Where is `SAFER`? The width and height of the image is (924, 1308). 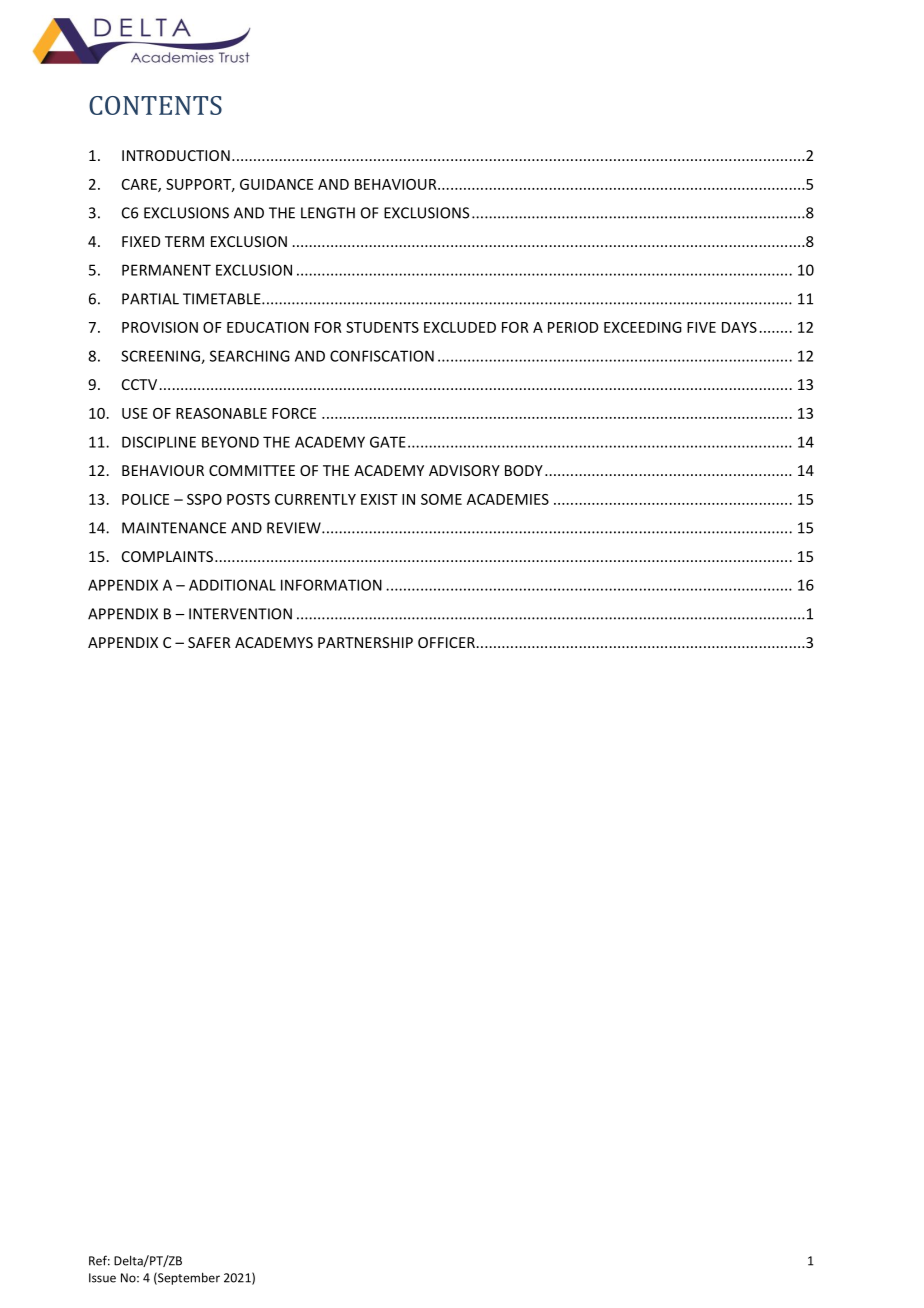
SAFER is located at coordinates (209, 642).
